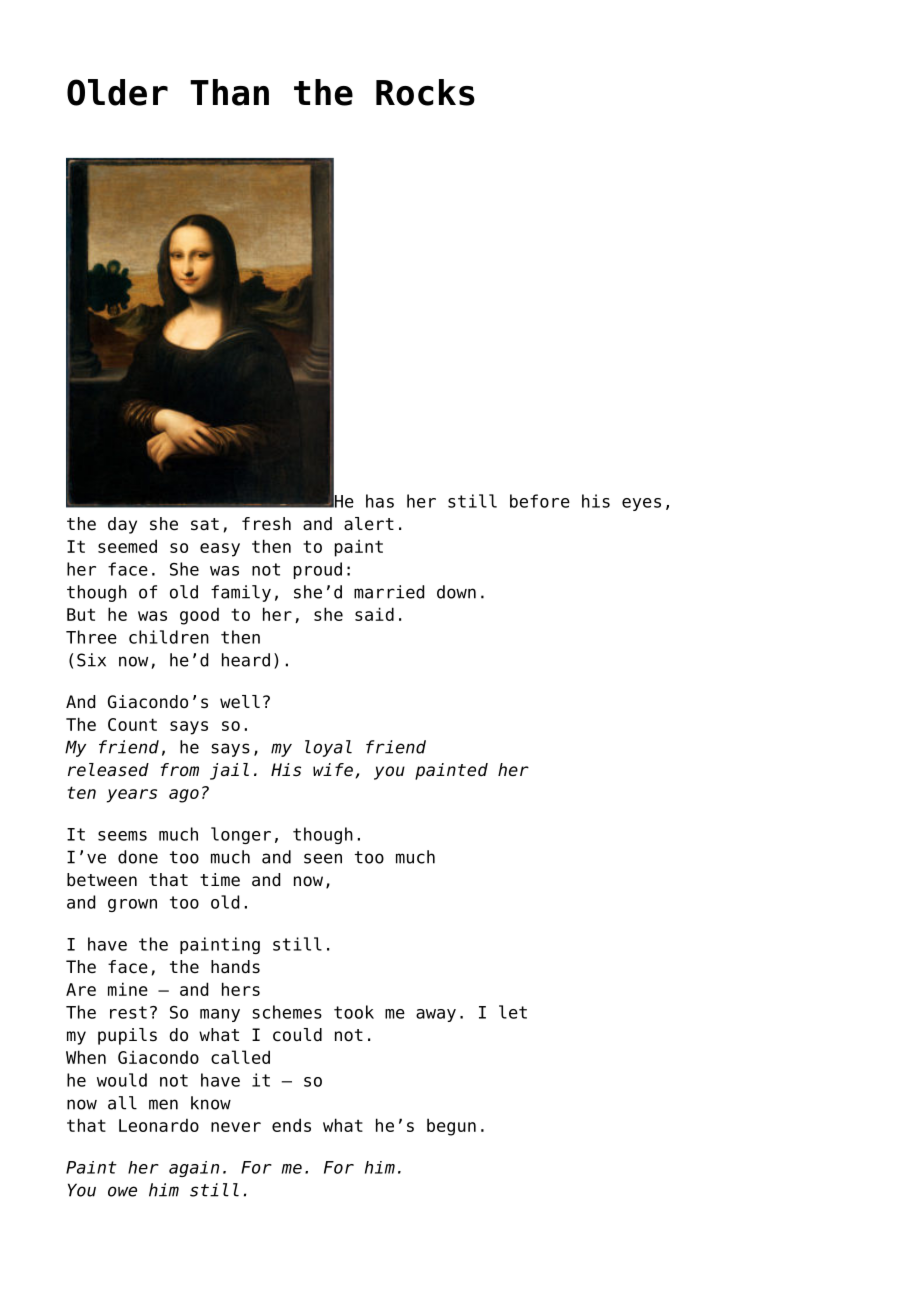  What do you see at coordinates (456, 592) in the screenshot?
I see `down` at bounding box center [456, 592].
